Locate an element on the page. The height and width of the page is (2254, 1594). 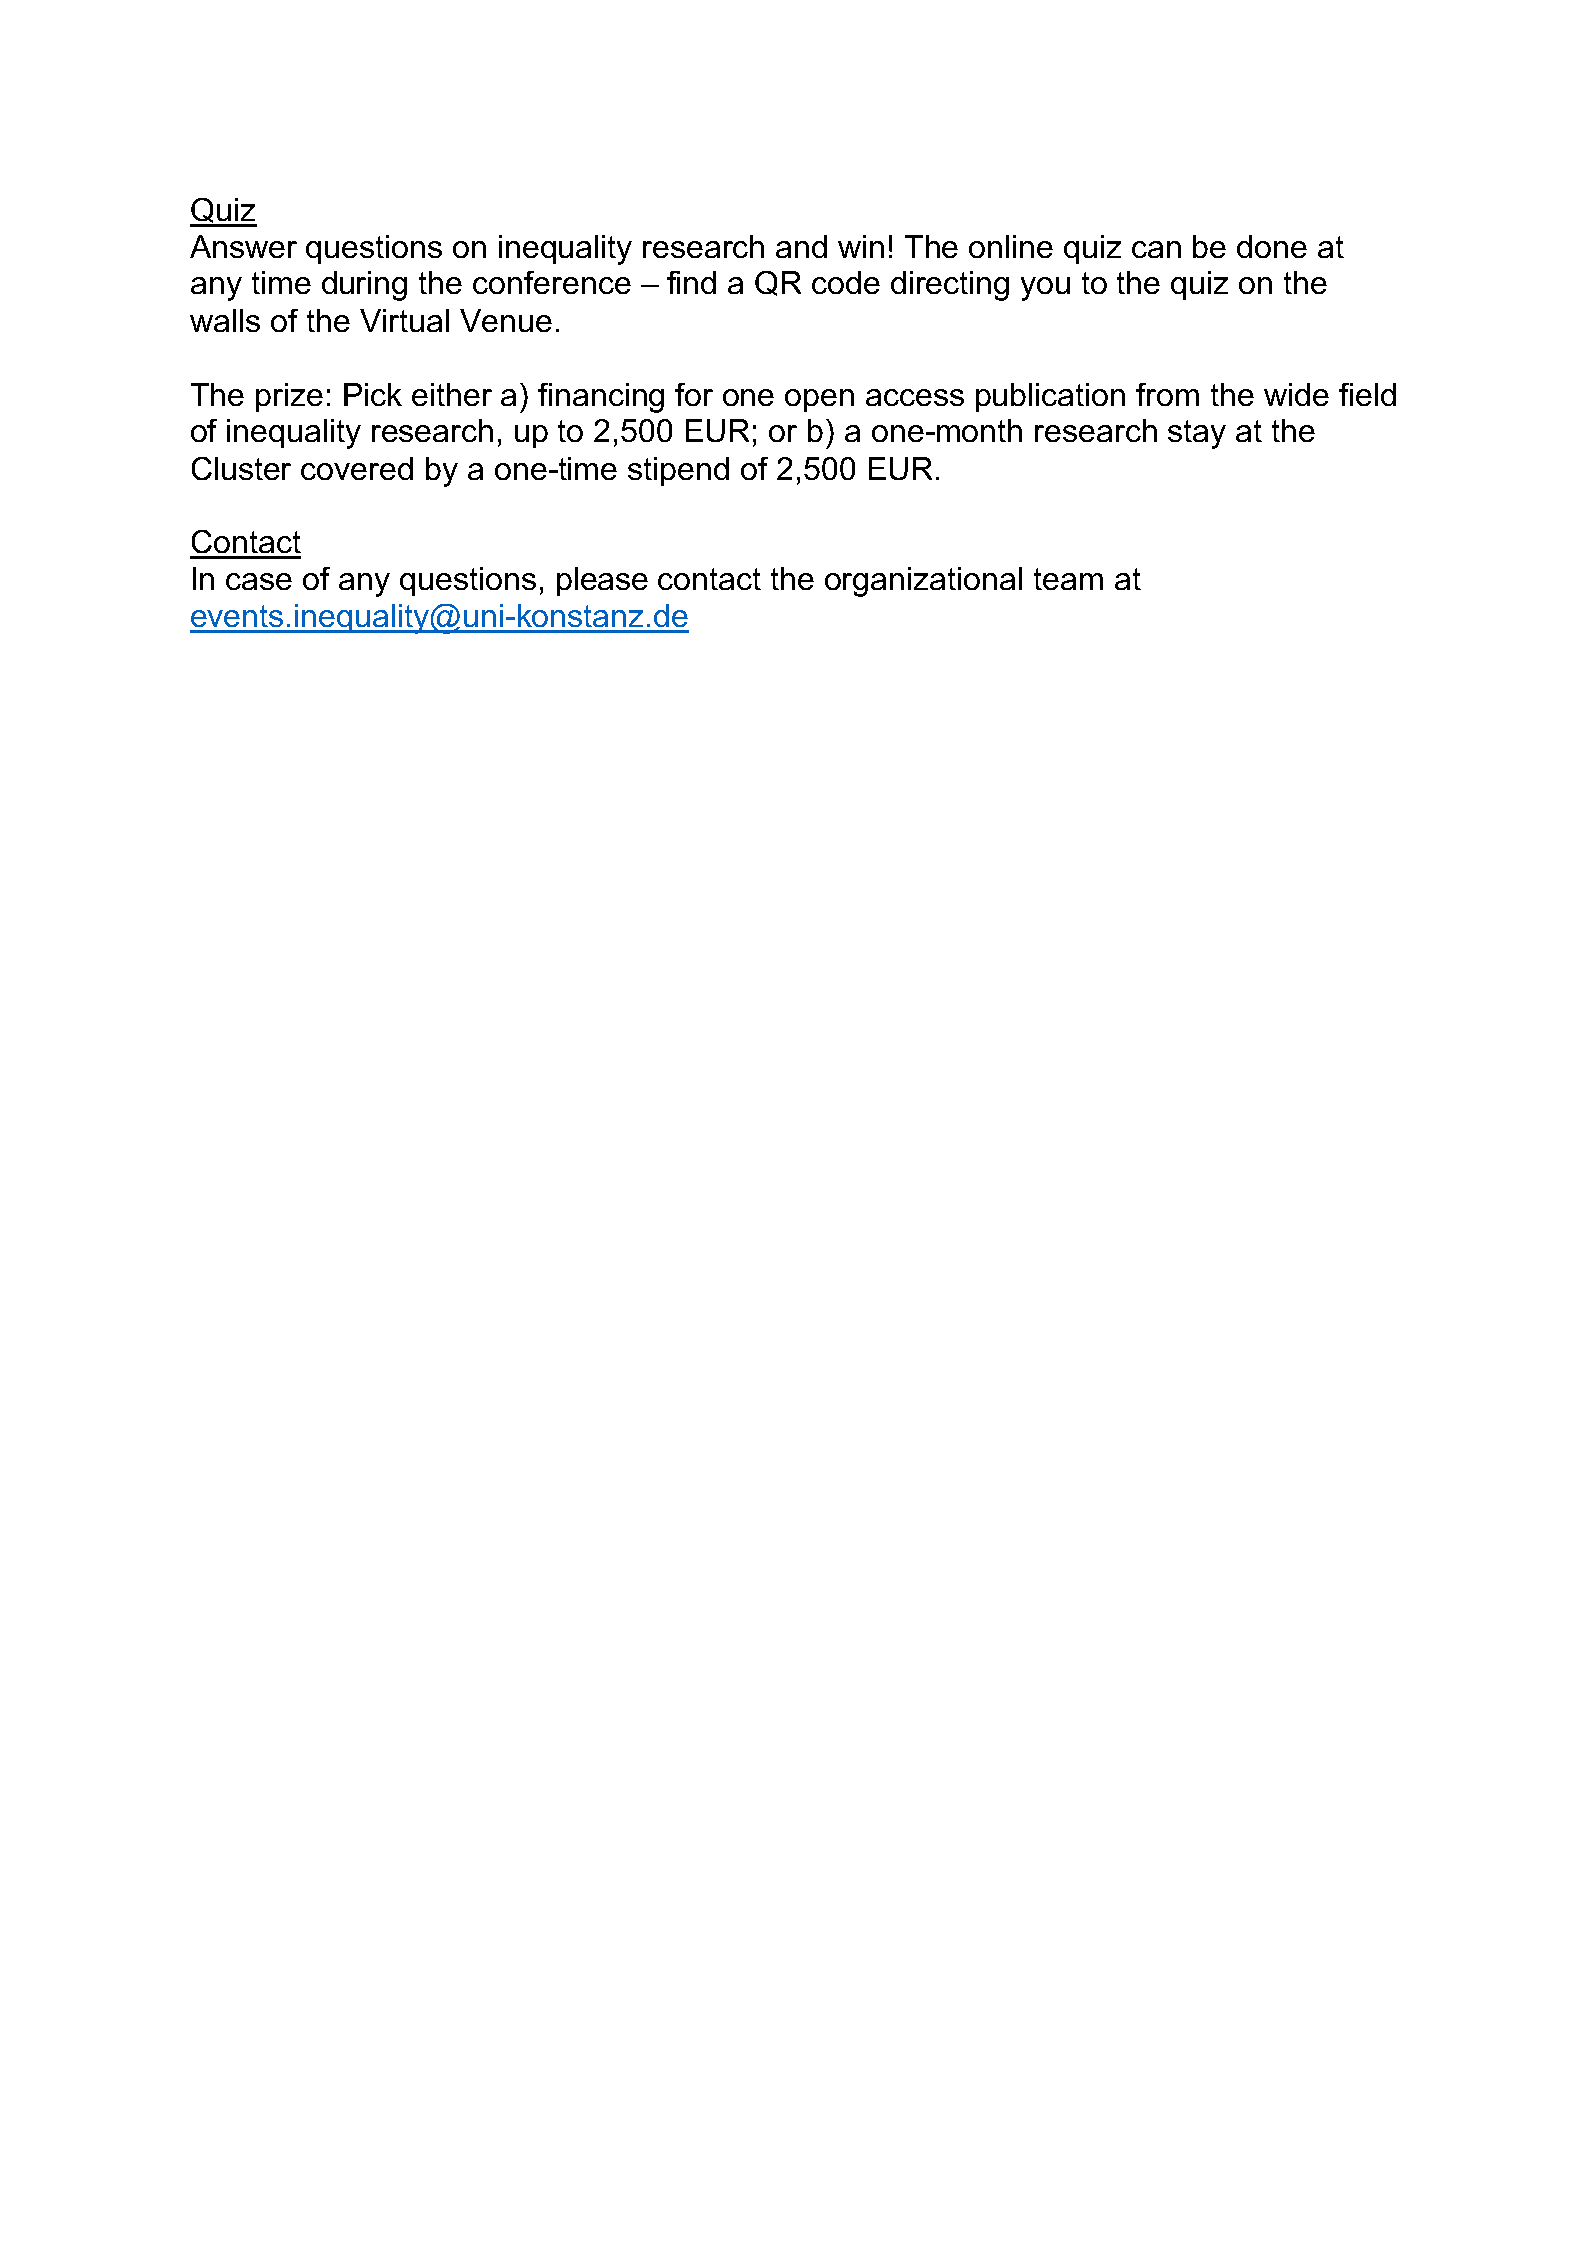
stay is located at coordinates (1197, 434).
